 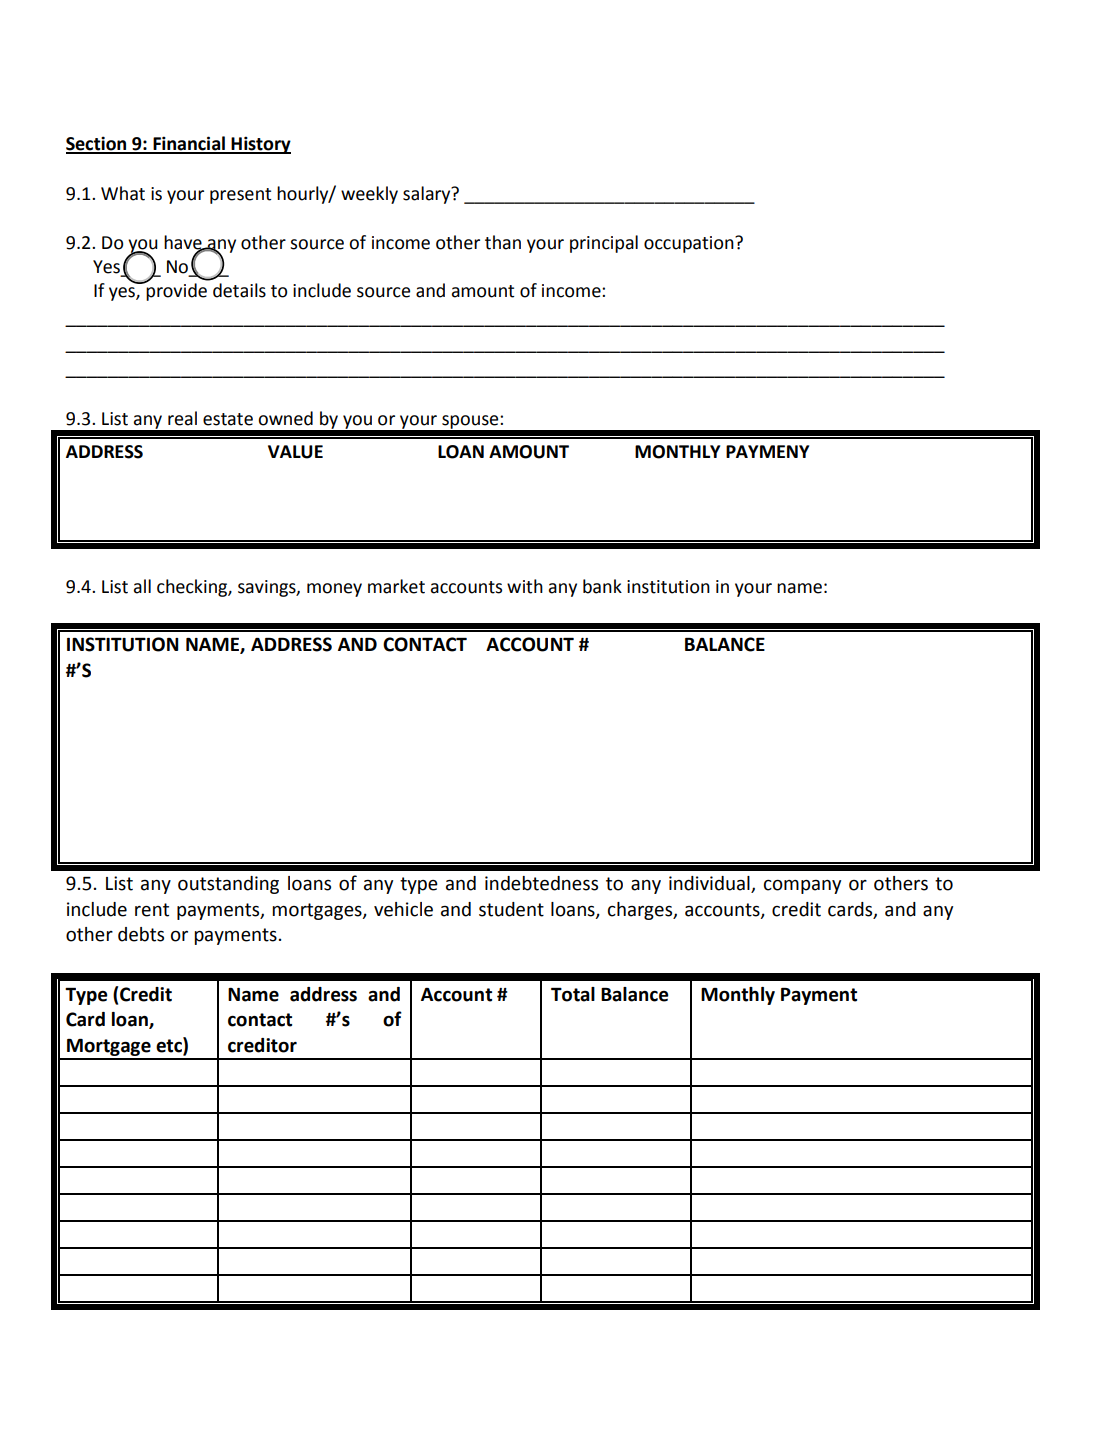 I want to click on salary, so click(x=428, y=195).
